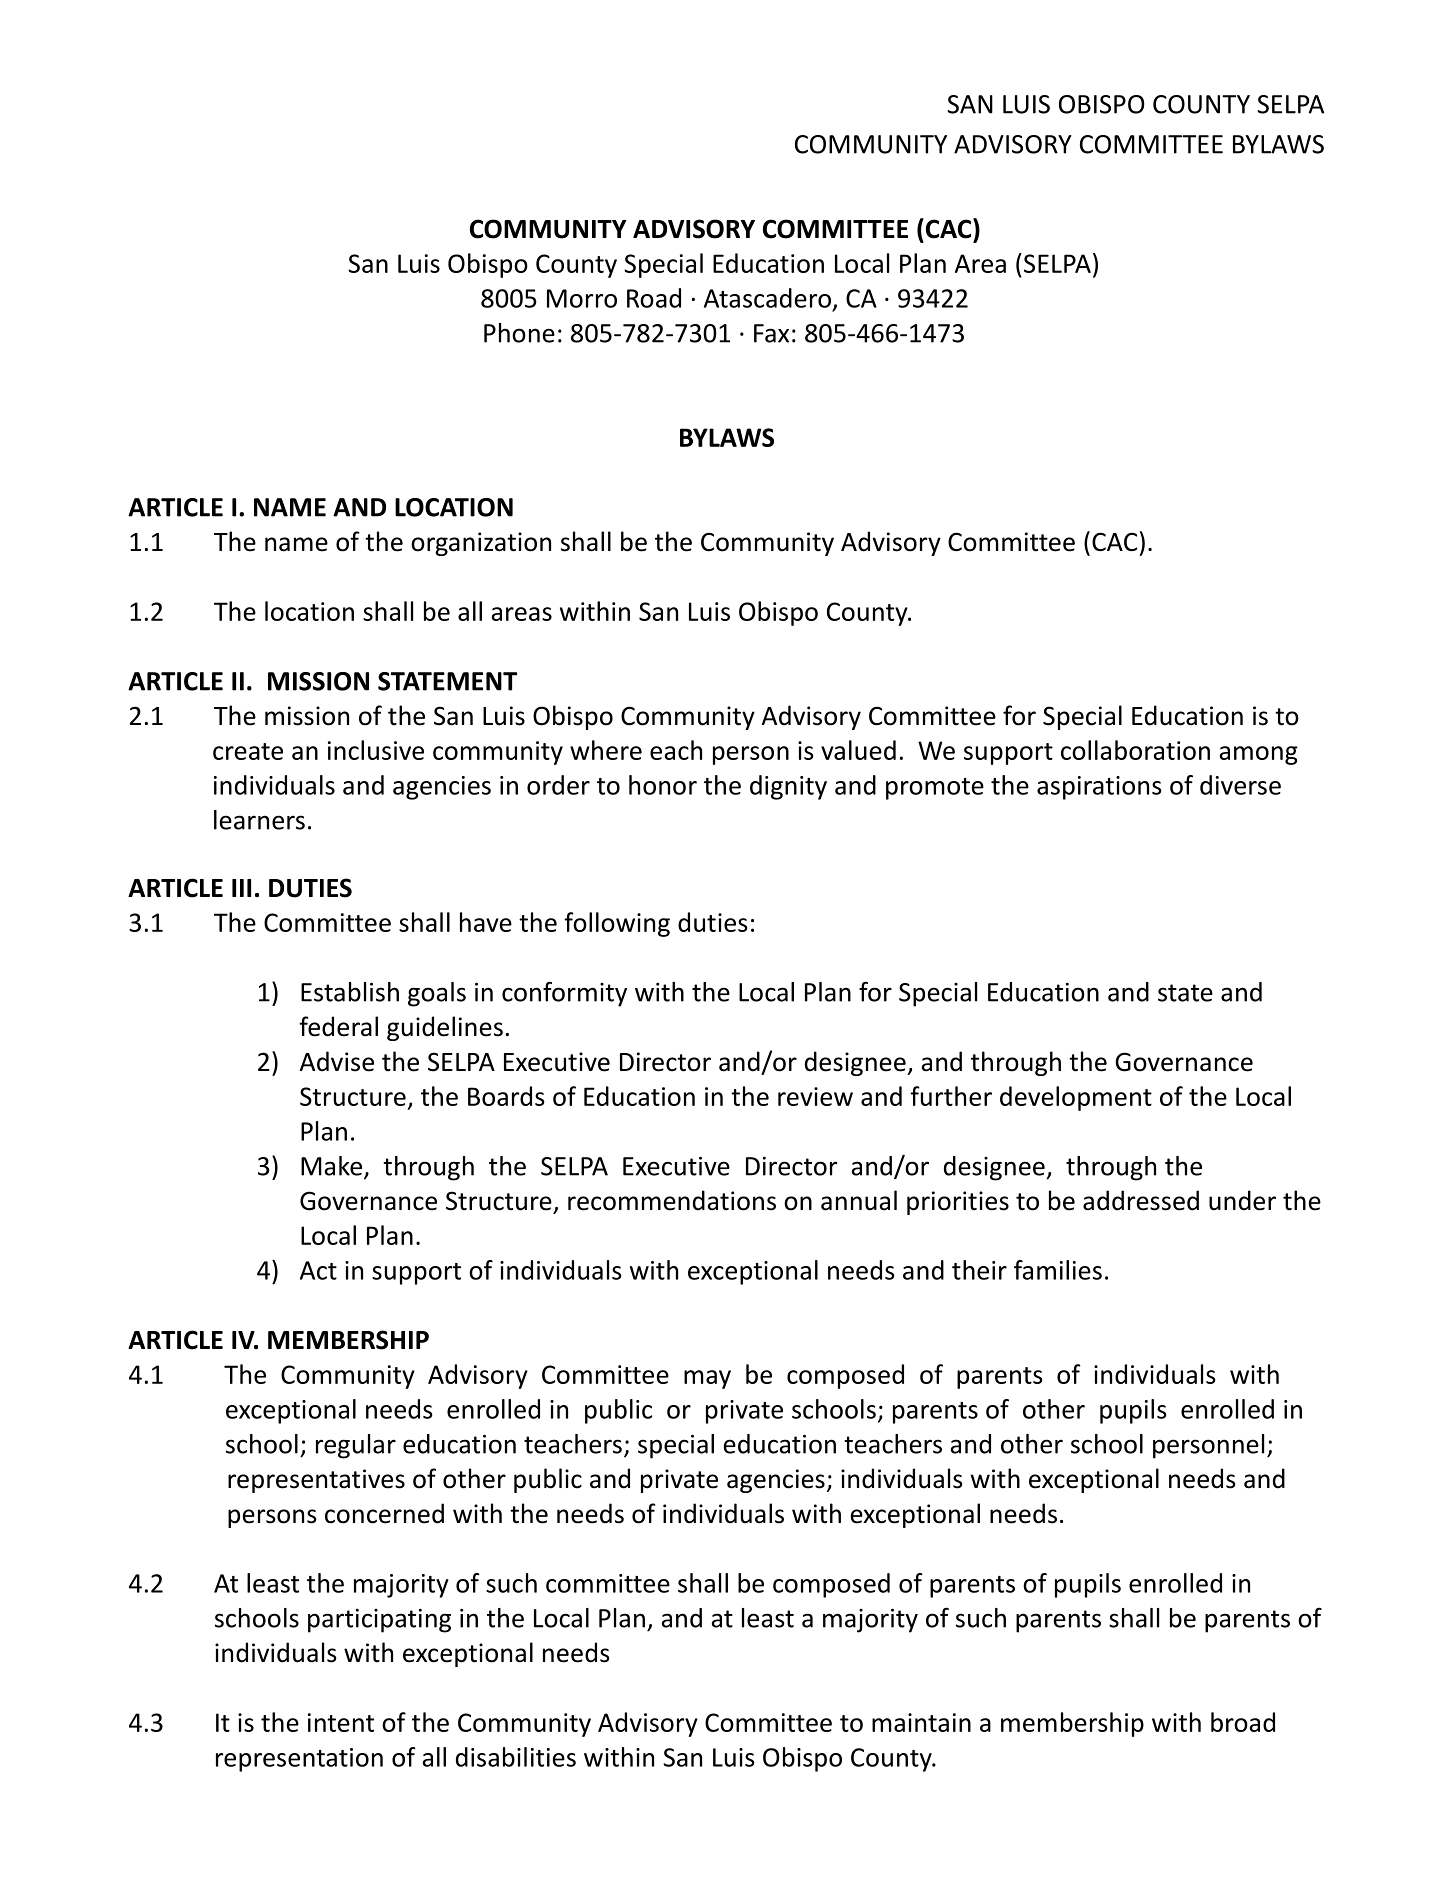 This image has width=1453, height=1881. What do you see at coordinates (1058, 1270) in the image?
I see `families` at bounding box center [1058, 1270].
